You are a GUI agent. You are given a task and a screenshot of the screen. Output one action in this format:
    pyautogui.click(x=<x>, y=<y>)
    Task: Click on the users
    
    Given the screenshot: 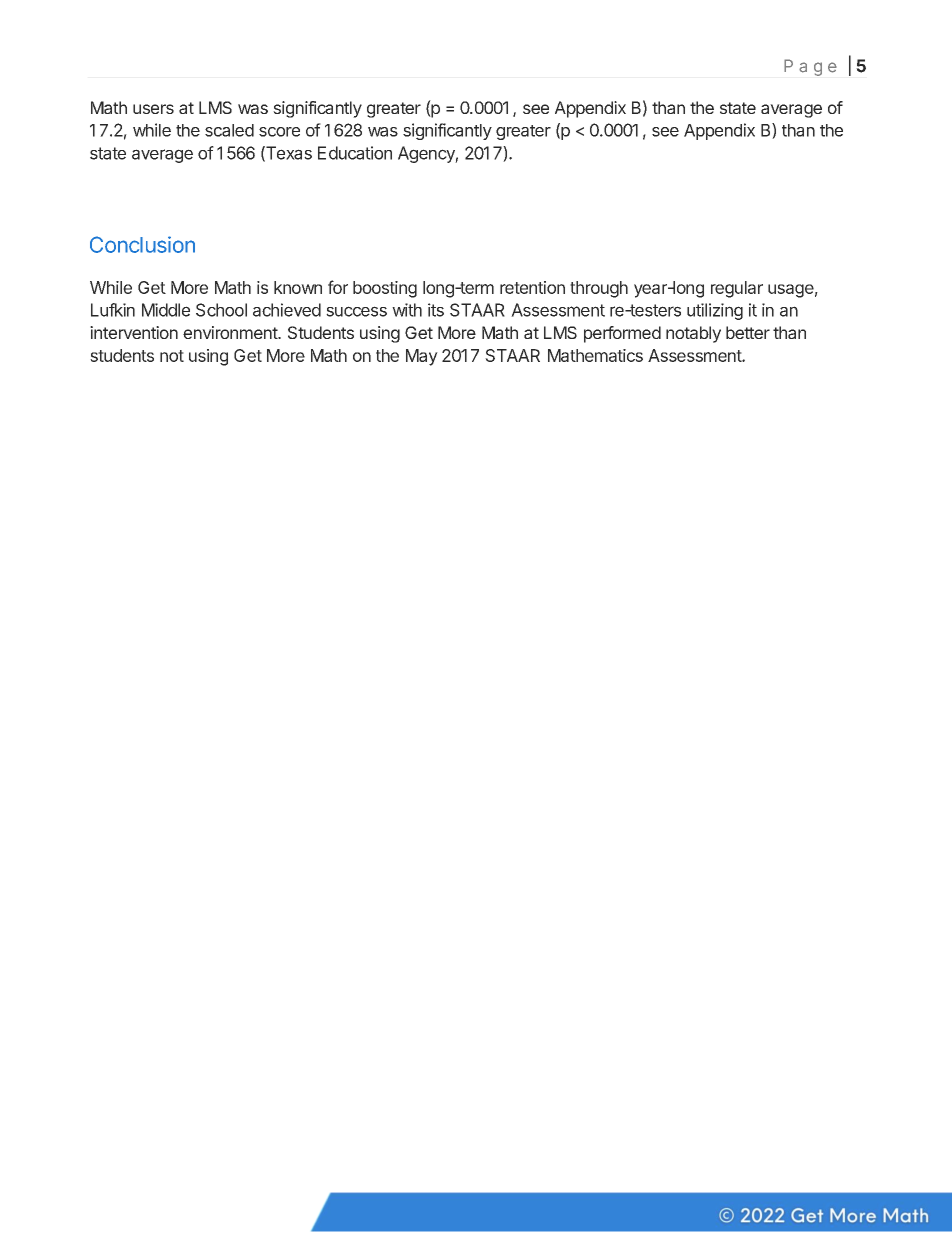 What is the action you would take?
    pyautogui.click(x=153, y=109)
